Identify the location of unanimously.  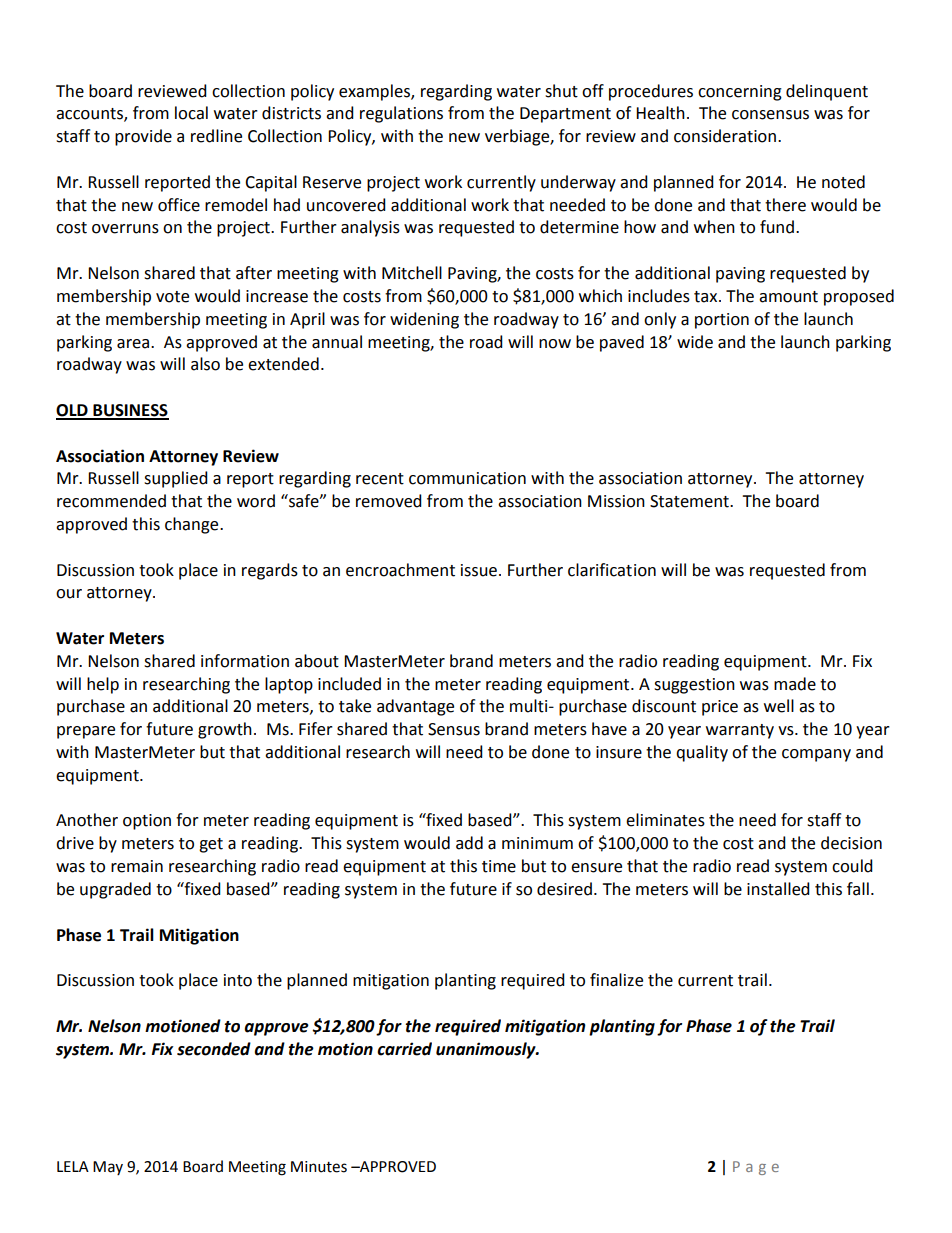
(487, 1050).
